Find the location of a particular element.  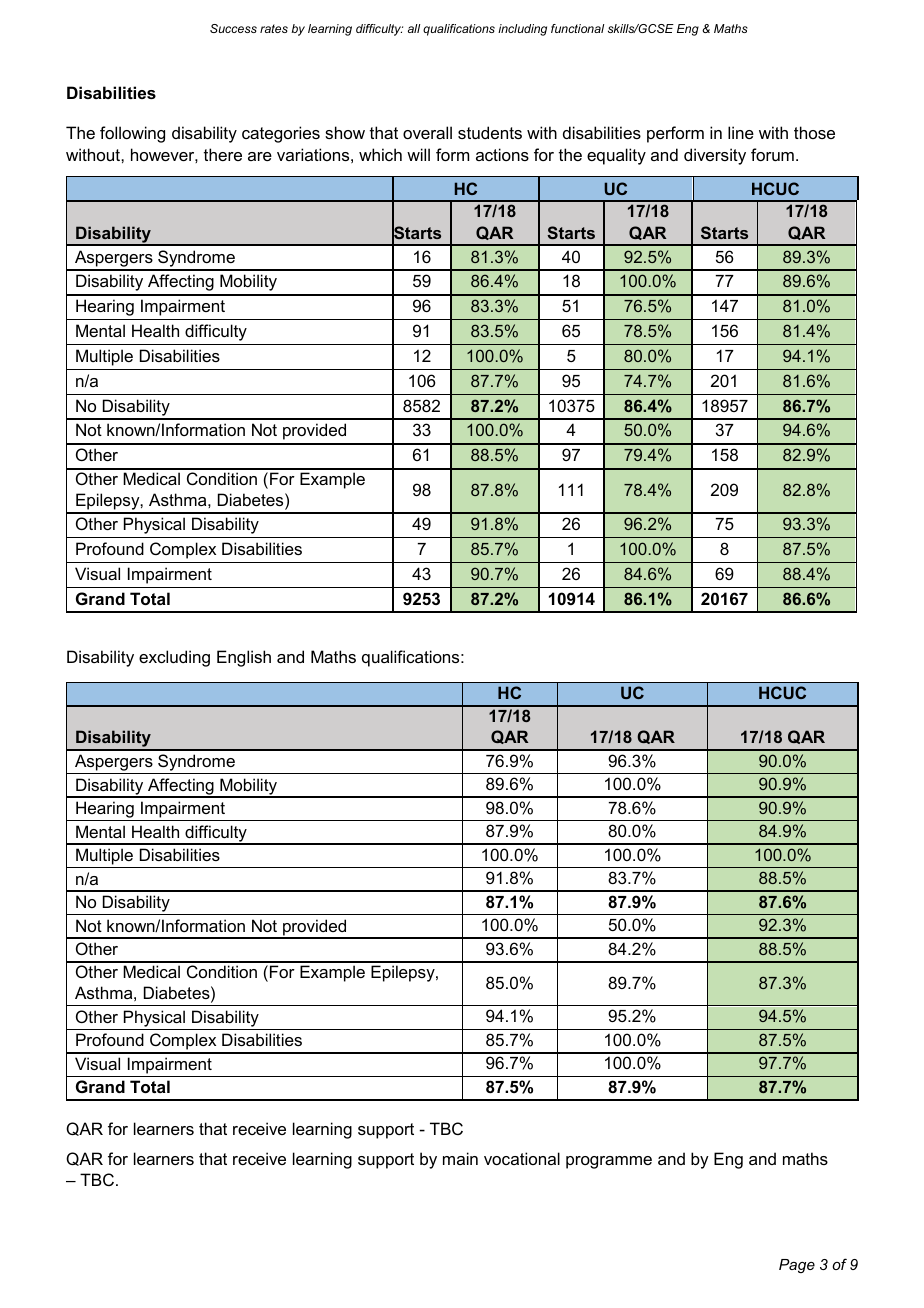

programme is located at coordinates (609, 1162).
